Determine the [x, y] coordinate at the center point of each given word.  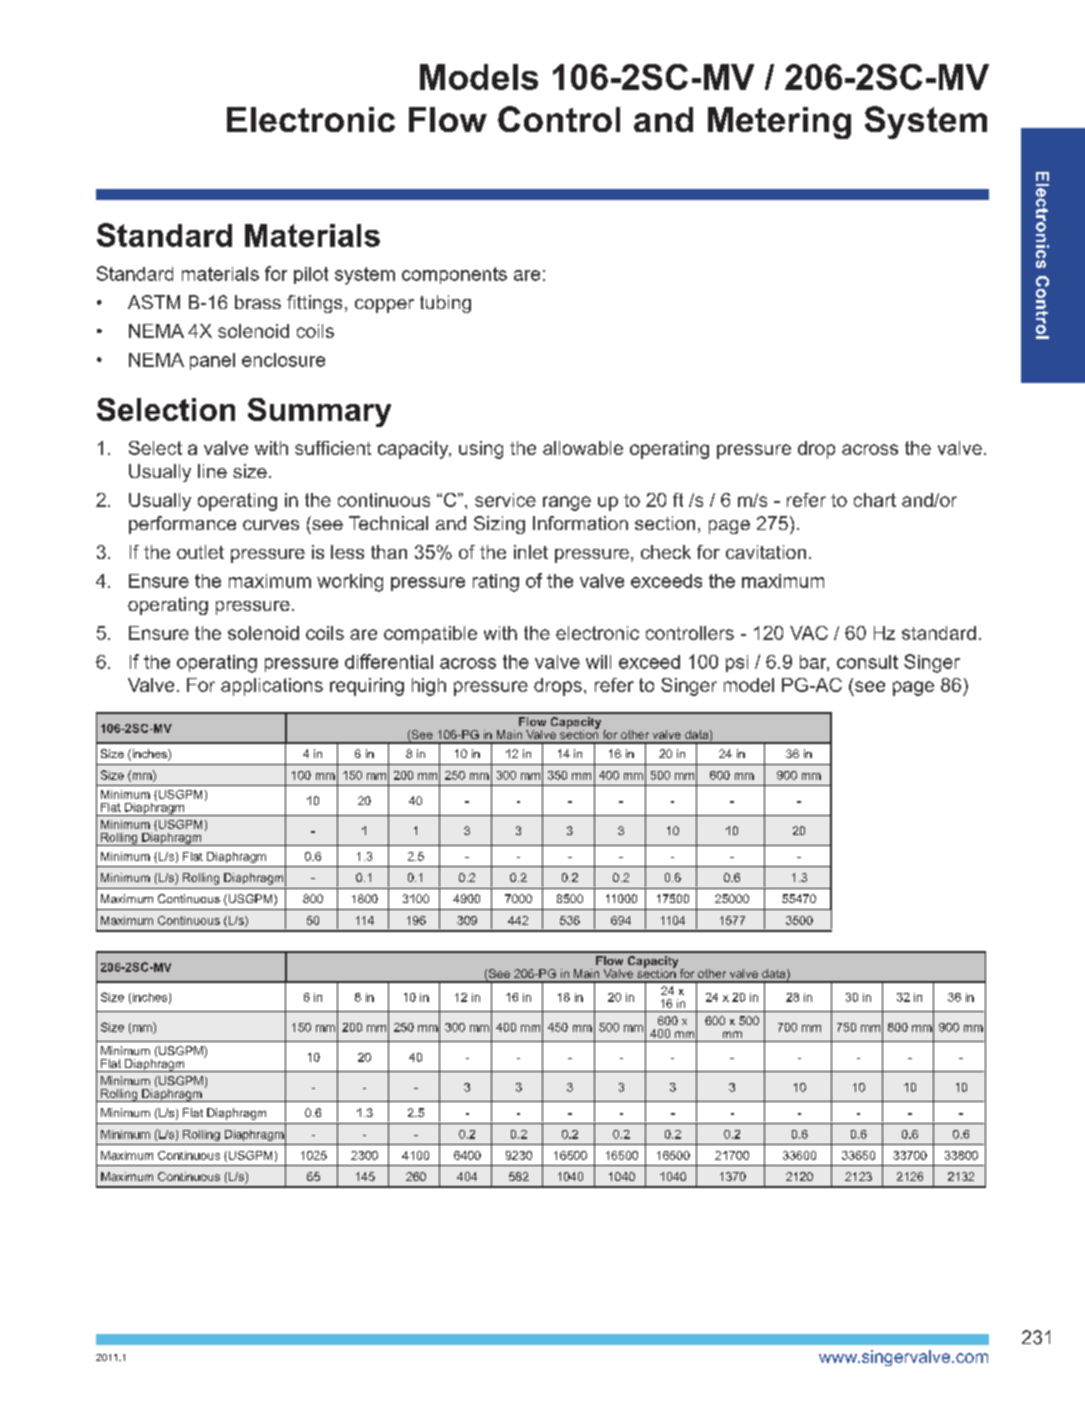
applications [272, 687]
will [598, 662]
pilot [311, 275]
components [454, 275]
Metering [779, 123]
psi [737, 663]
